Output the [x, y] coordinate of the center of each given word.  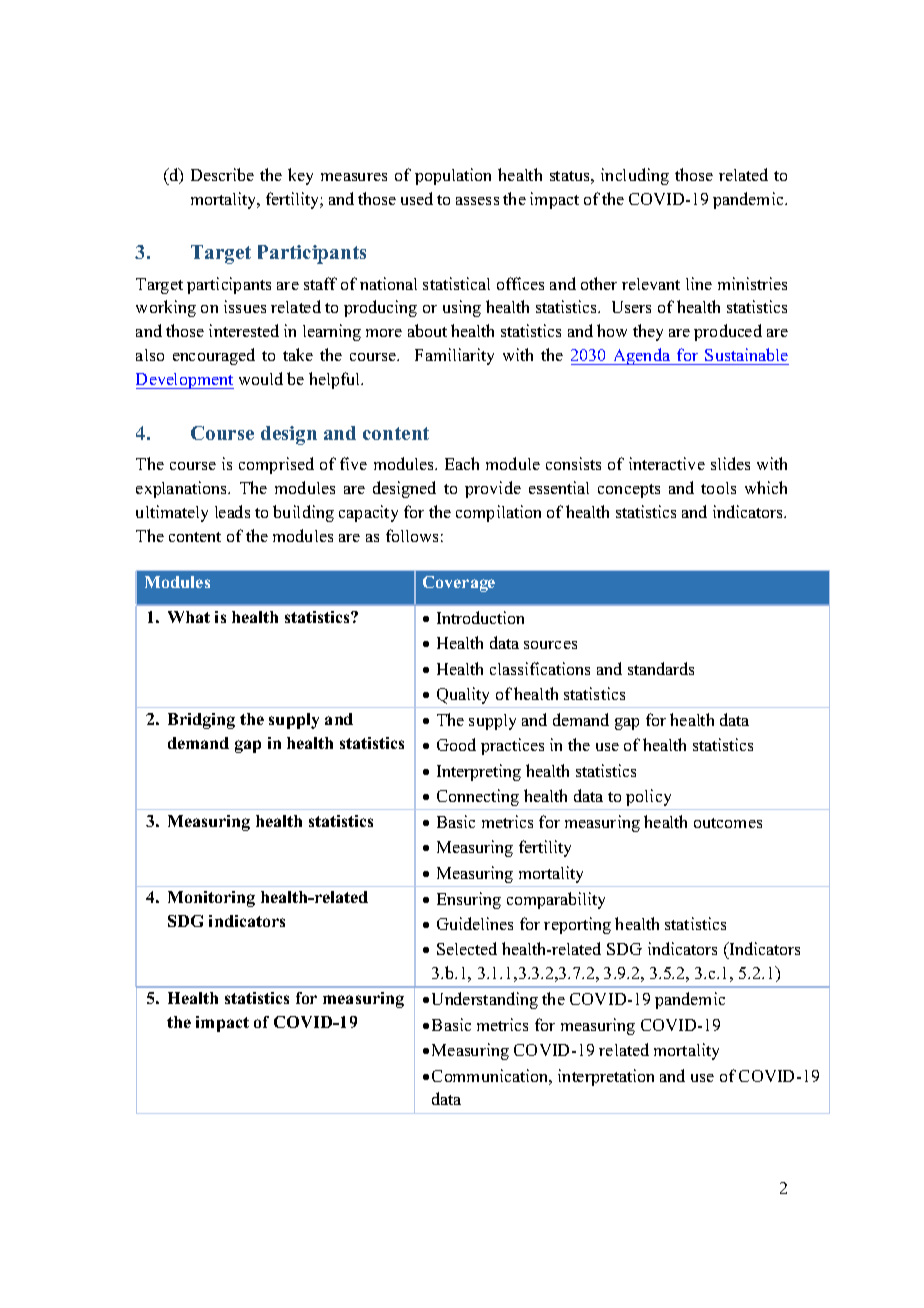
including [635, 176]
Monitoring [211, 899]
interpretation [606, 1077]
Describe [222, 174]
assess [477, 201]
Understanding [485, 1000]
